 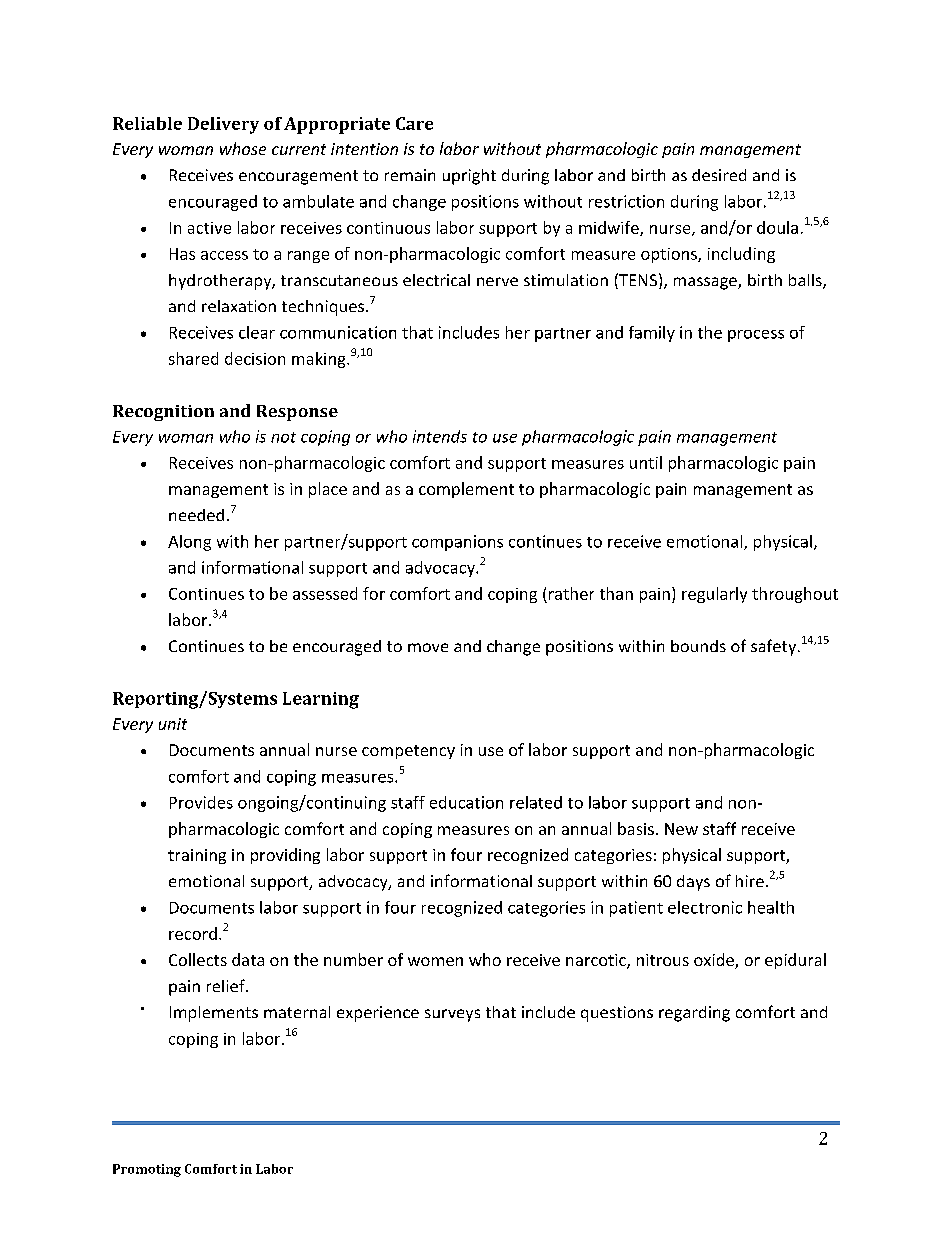 I want to click on surveys, so click(x=452, y=1015).
